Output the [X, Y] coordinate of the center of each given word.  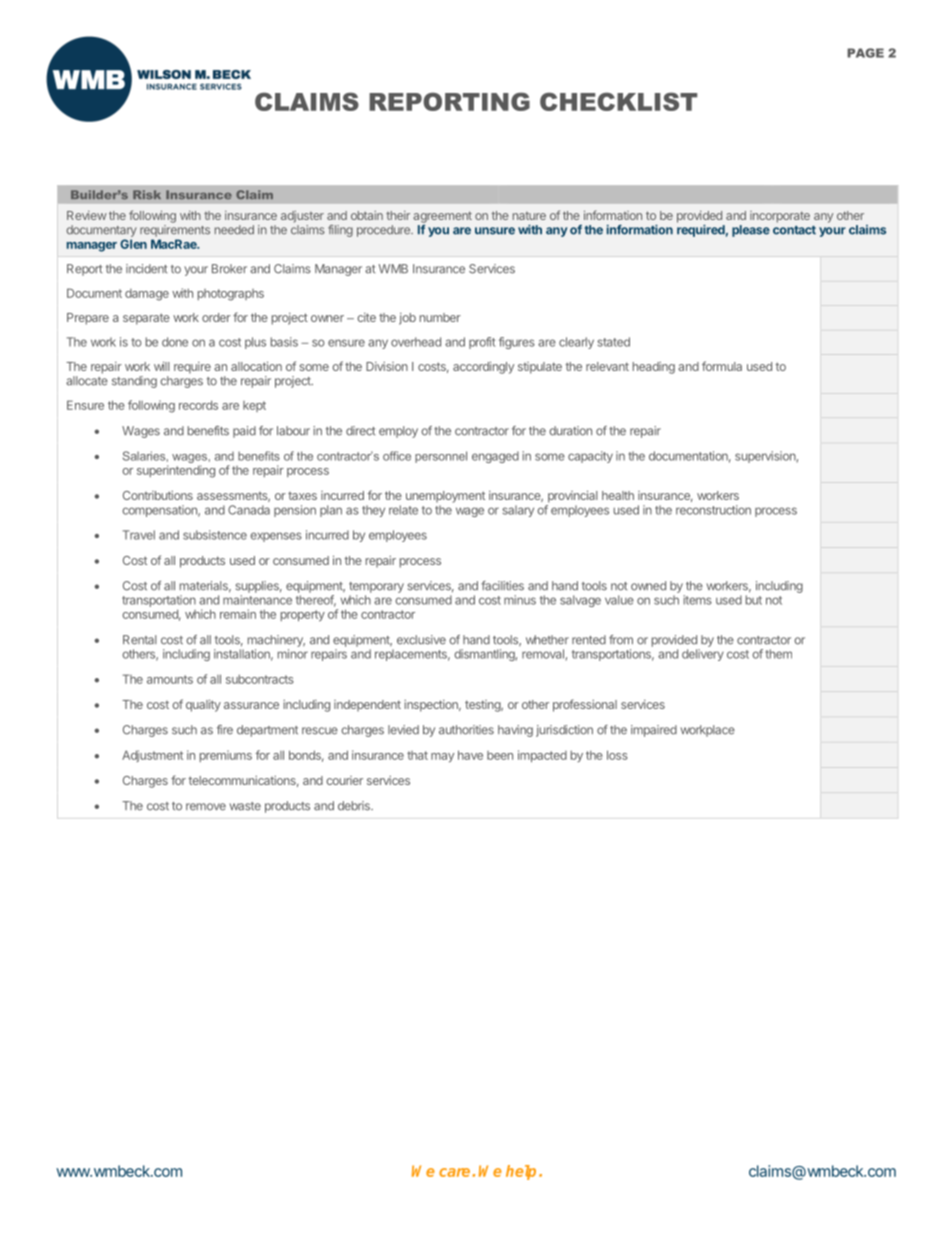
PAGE [865, 53]
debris [355, 806]
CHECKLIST [618, 101]
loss [617, 755]
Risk [147, 194]
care [454, 1172]
